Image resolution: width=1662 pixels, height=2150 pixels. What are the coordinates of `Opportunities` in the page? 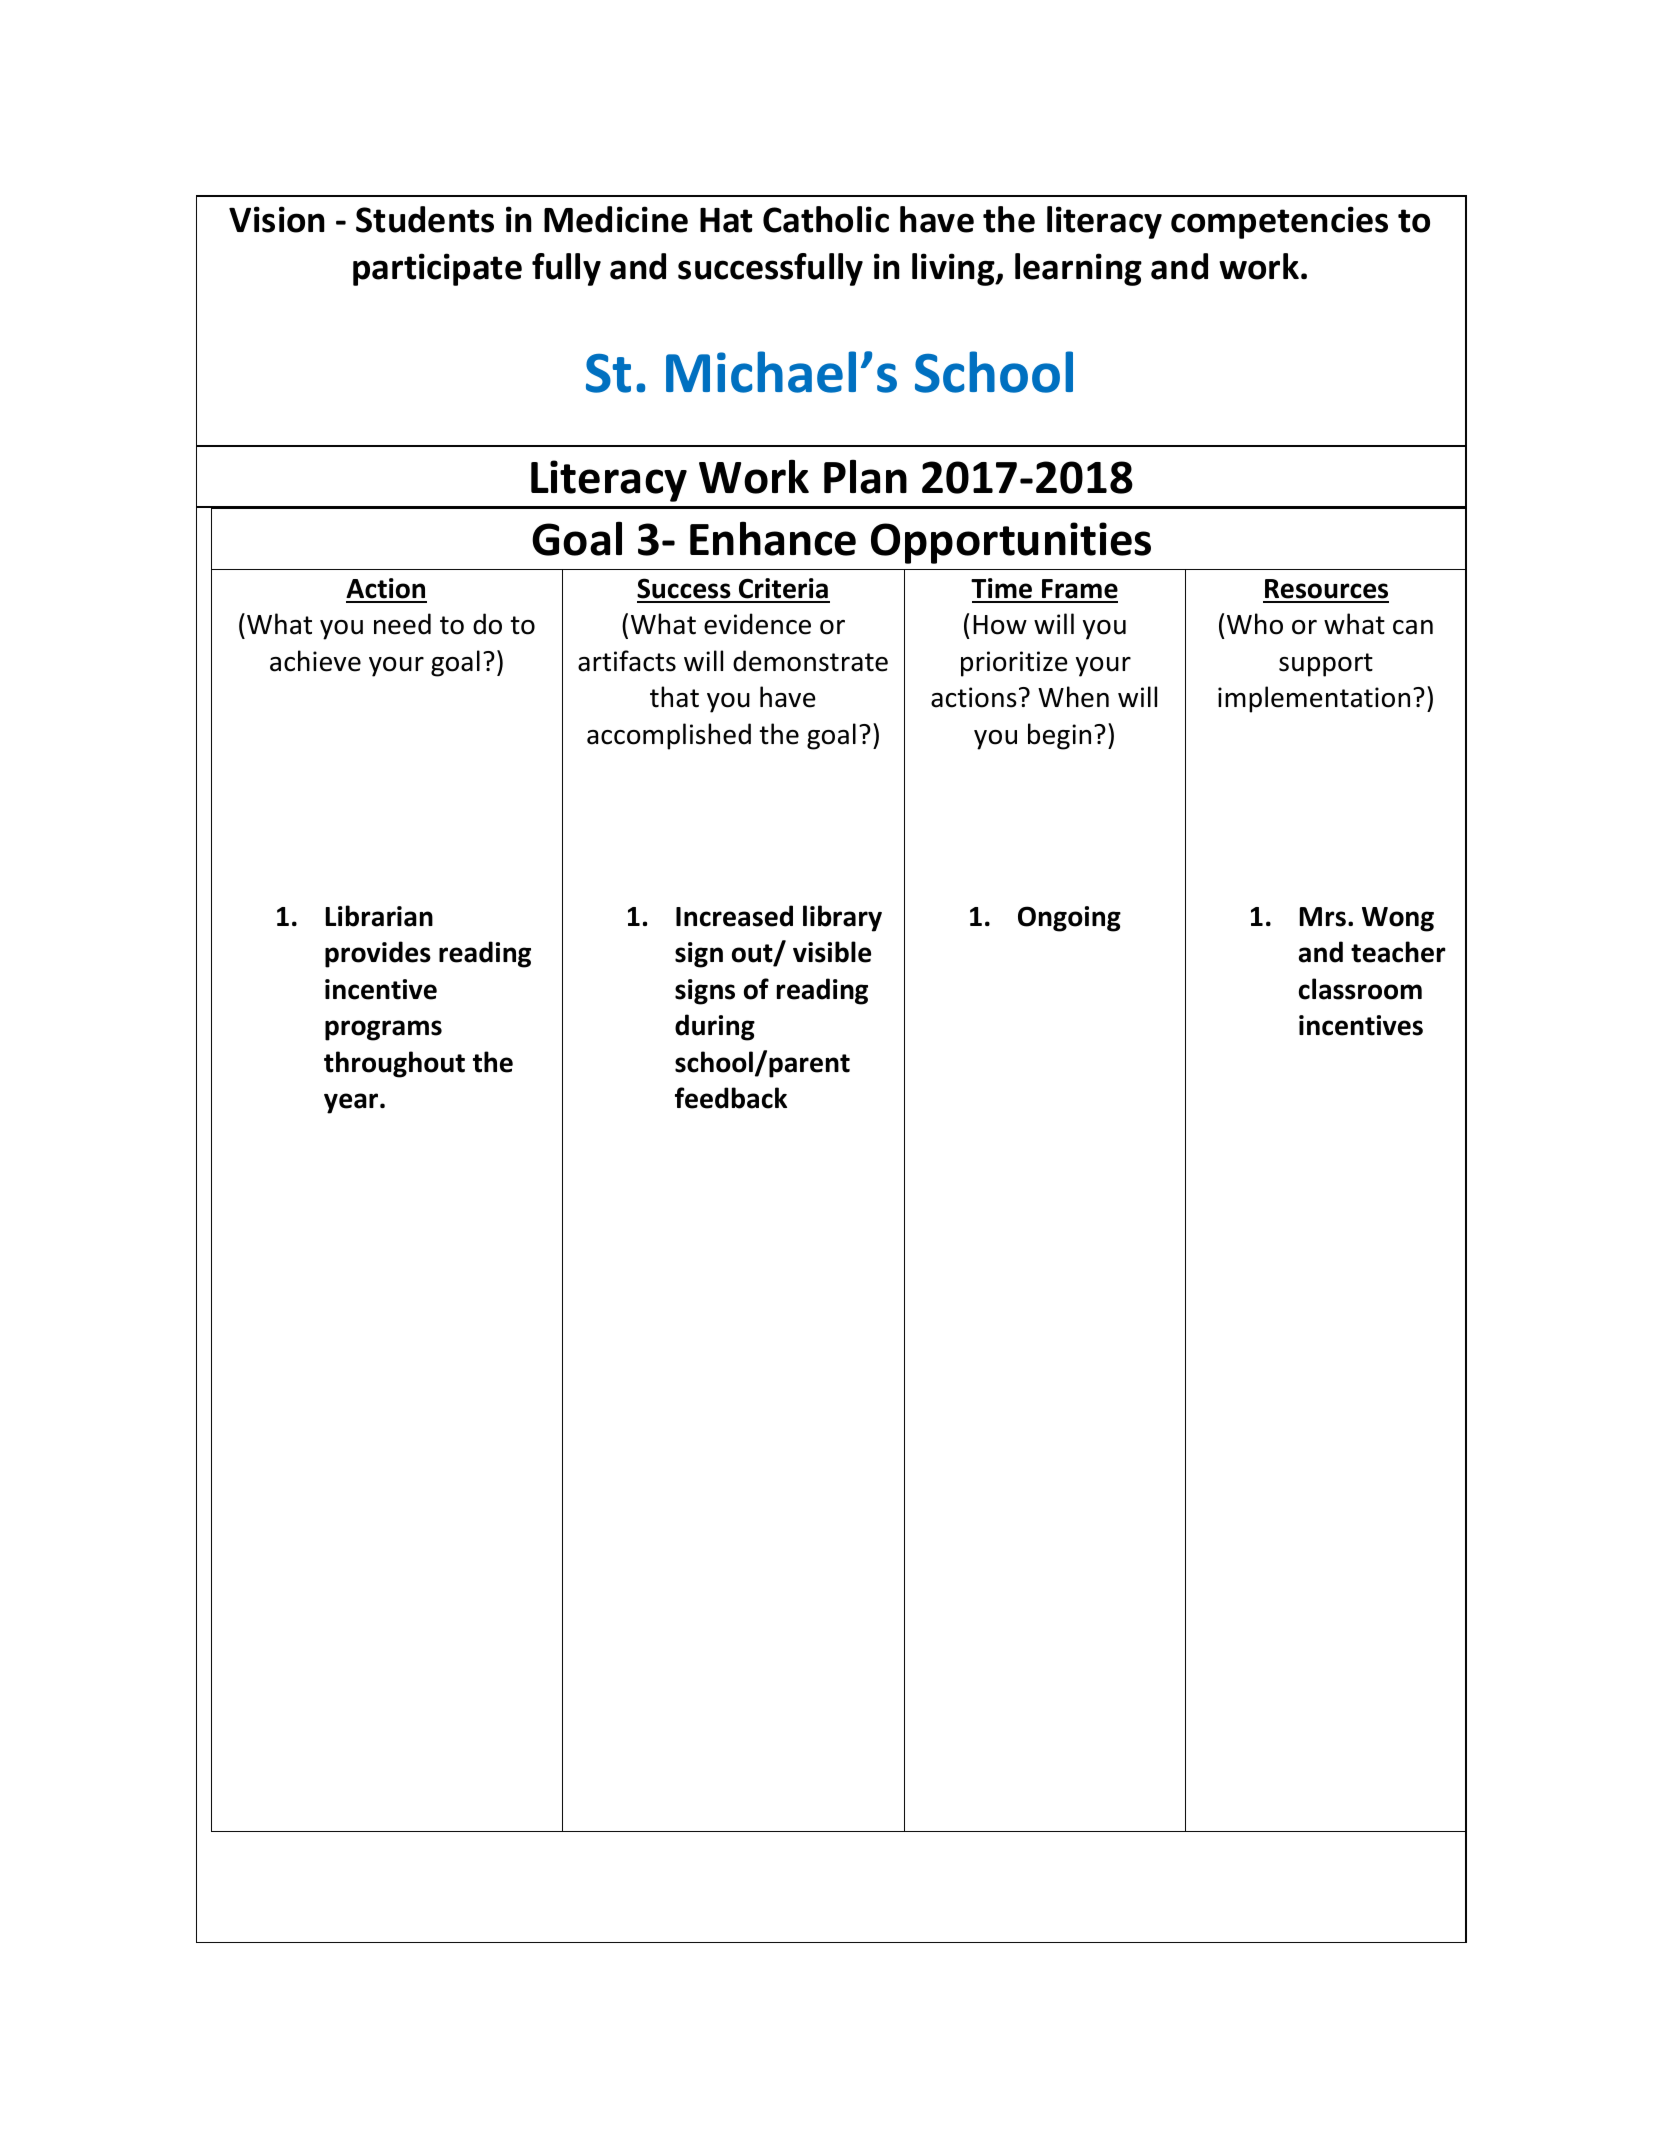 It's located at (1011, 543).
